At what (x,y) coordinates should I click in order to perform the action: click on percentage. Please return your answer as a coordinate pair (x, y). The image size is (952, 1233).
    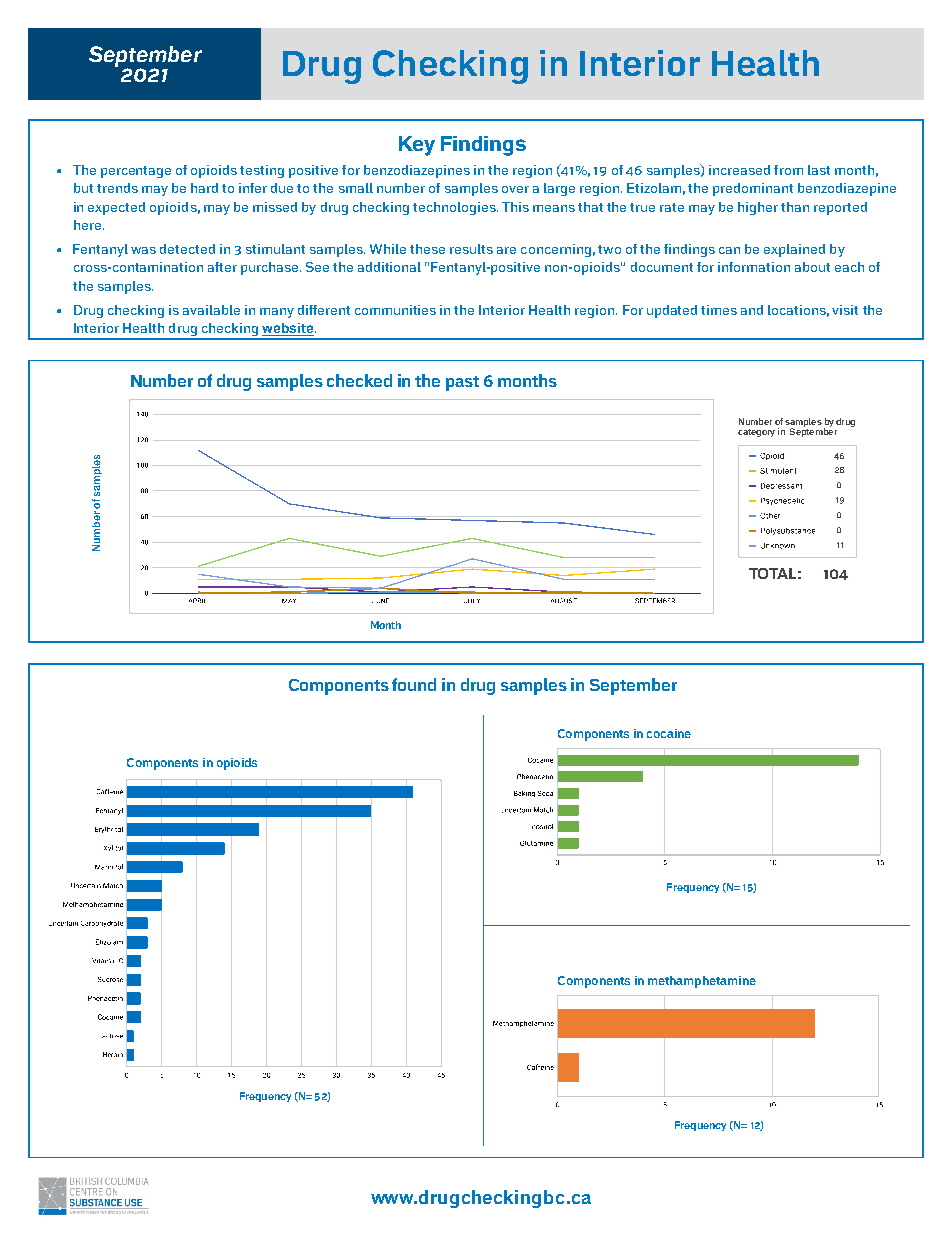
    Looking at the image, I should click on (136, 172).
